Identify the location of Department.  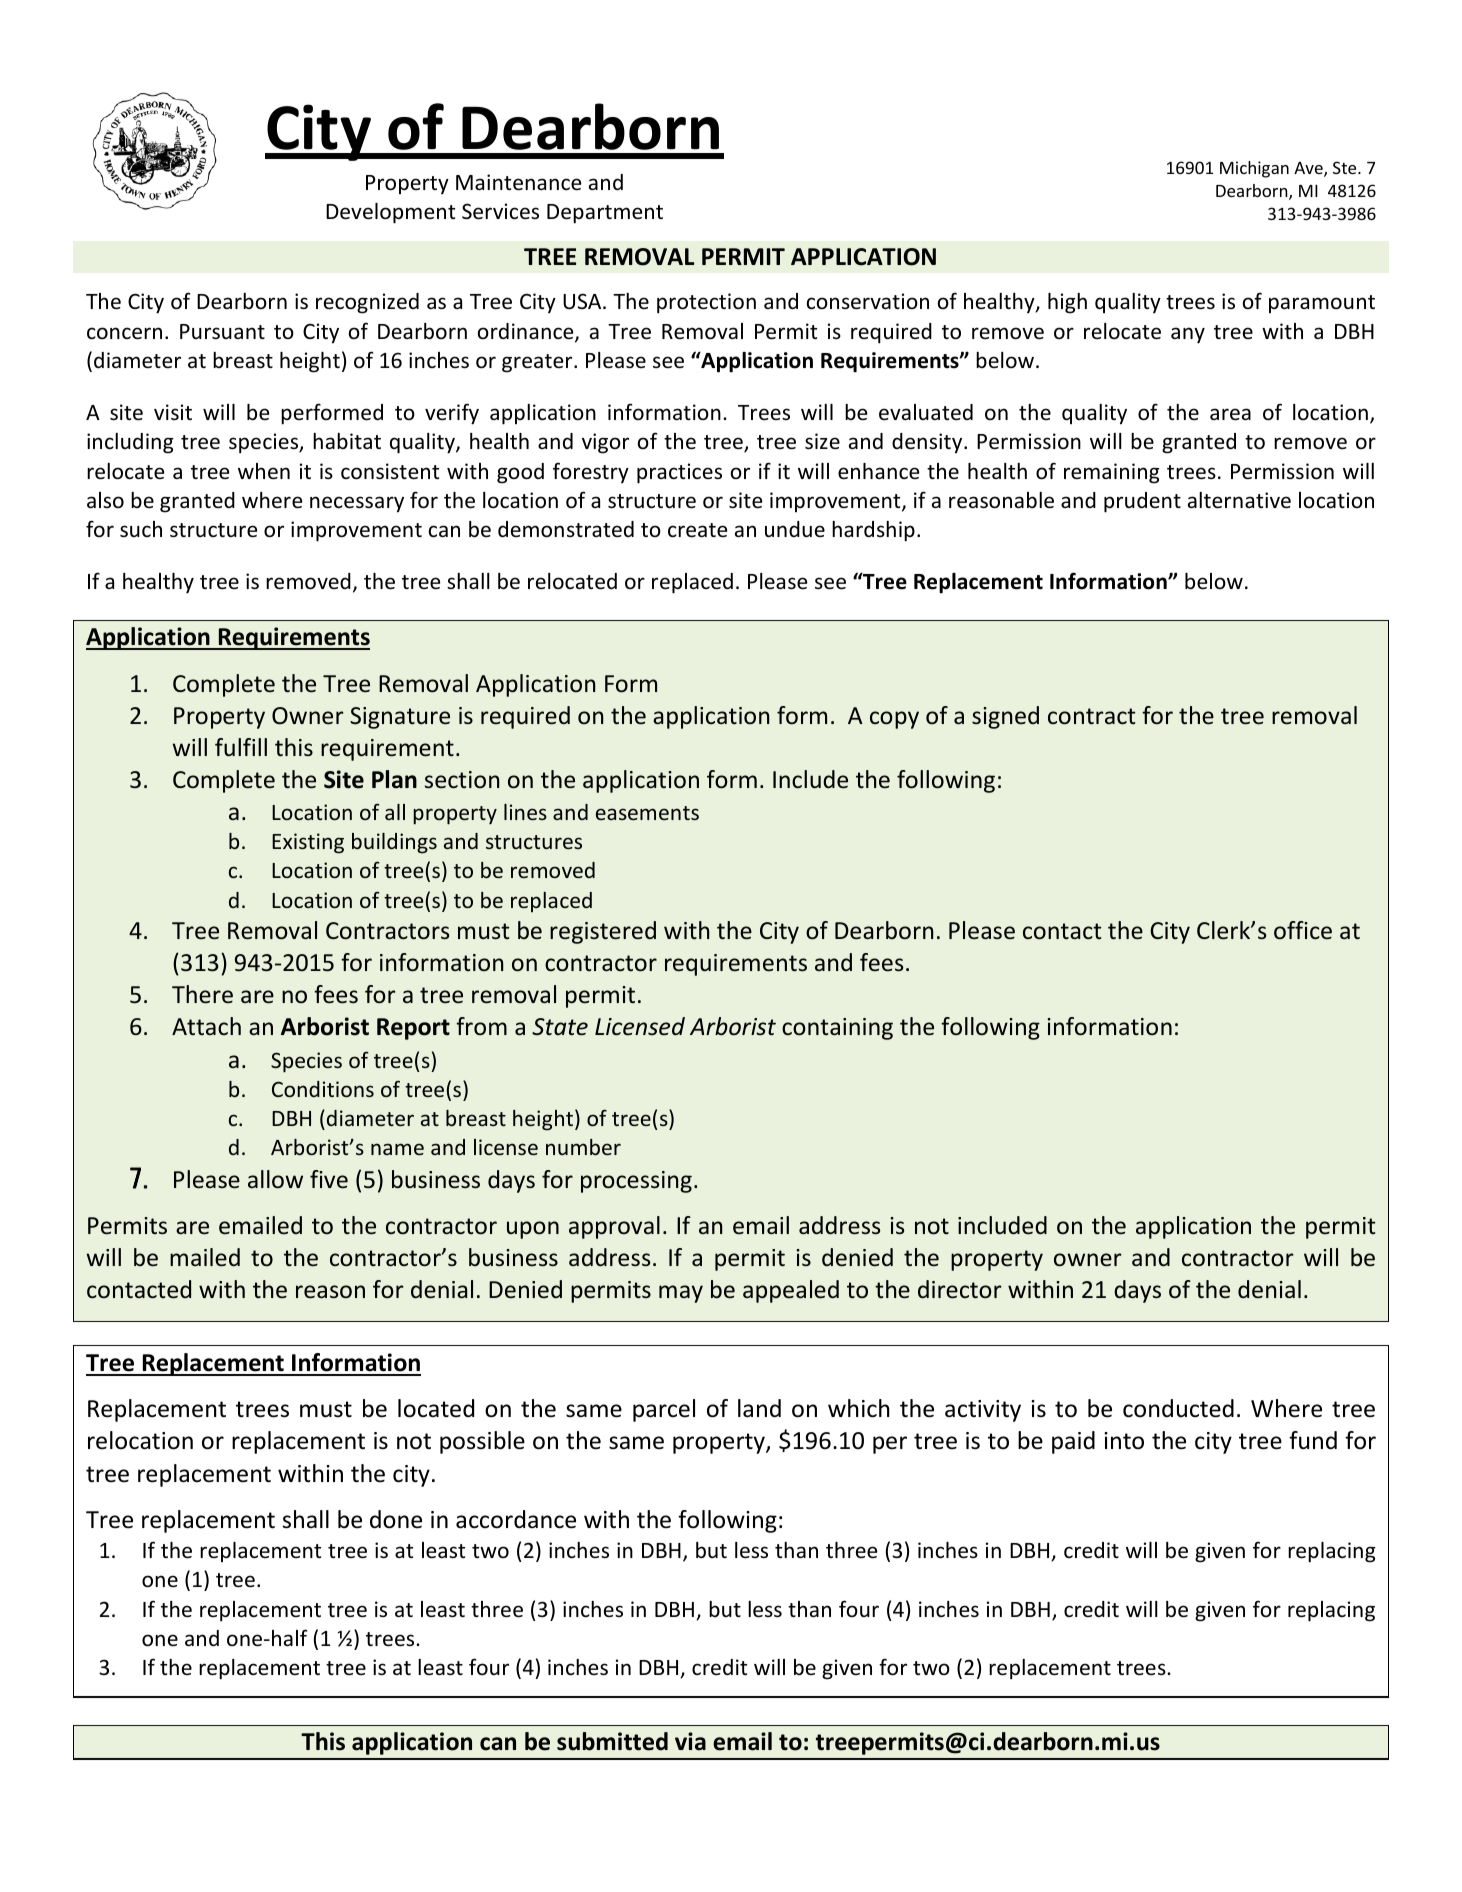
(605, 214).
